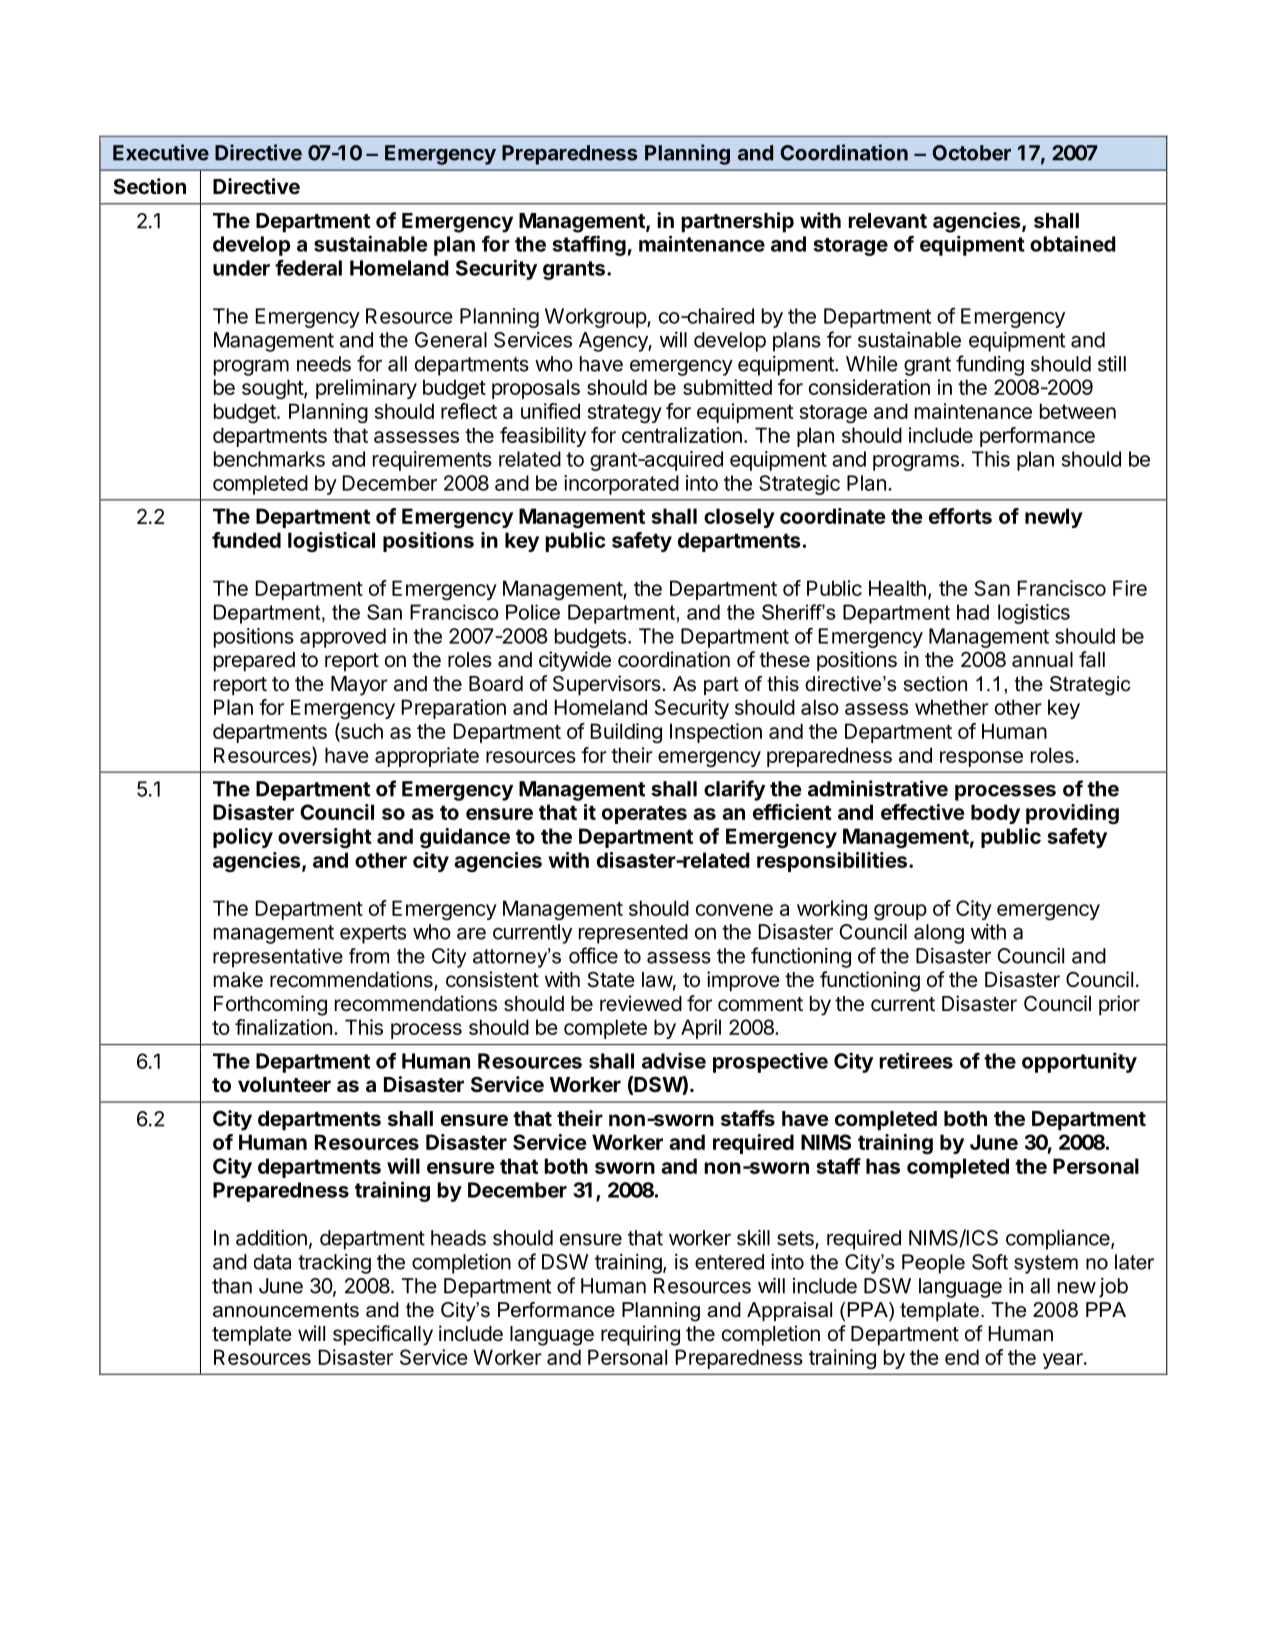  What do you see at coordinates (286, 1310) in the document?
I see `announcements` at bounding box center [286, 1310].
